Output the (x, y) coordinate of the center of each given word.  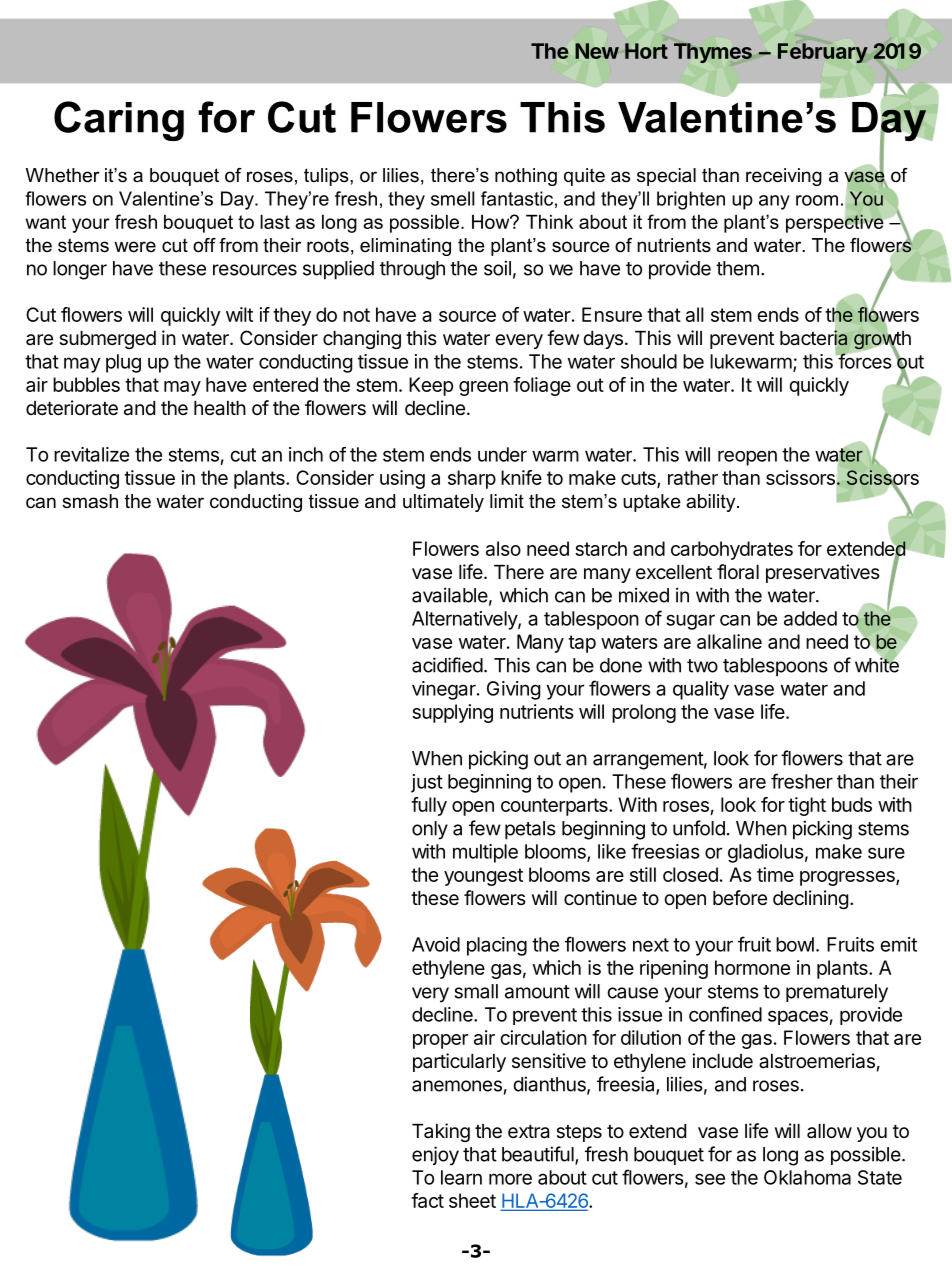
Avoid (436, 944)
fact (427, 1200)
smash (90, 501)
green (483, 388)
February (823, 53)
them (737, 268)
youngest (483, 877)
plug (123, 363)
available (450, 595)
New (597, 51)
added (810, 618)
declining (810, 899)
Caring (119, 121)
